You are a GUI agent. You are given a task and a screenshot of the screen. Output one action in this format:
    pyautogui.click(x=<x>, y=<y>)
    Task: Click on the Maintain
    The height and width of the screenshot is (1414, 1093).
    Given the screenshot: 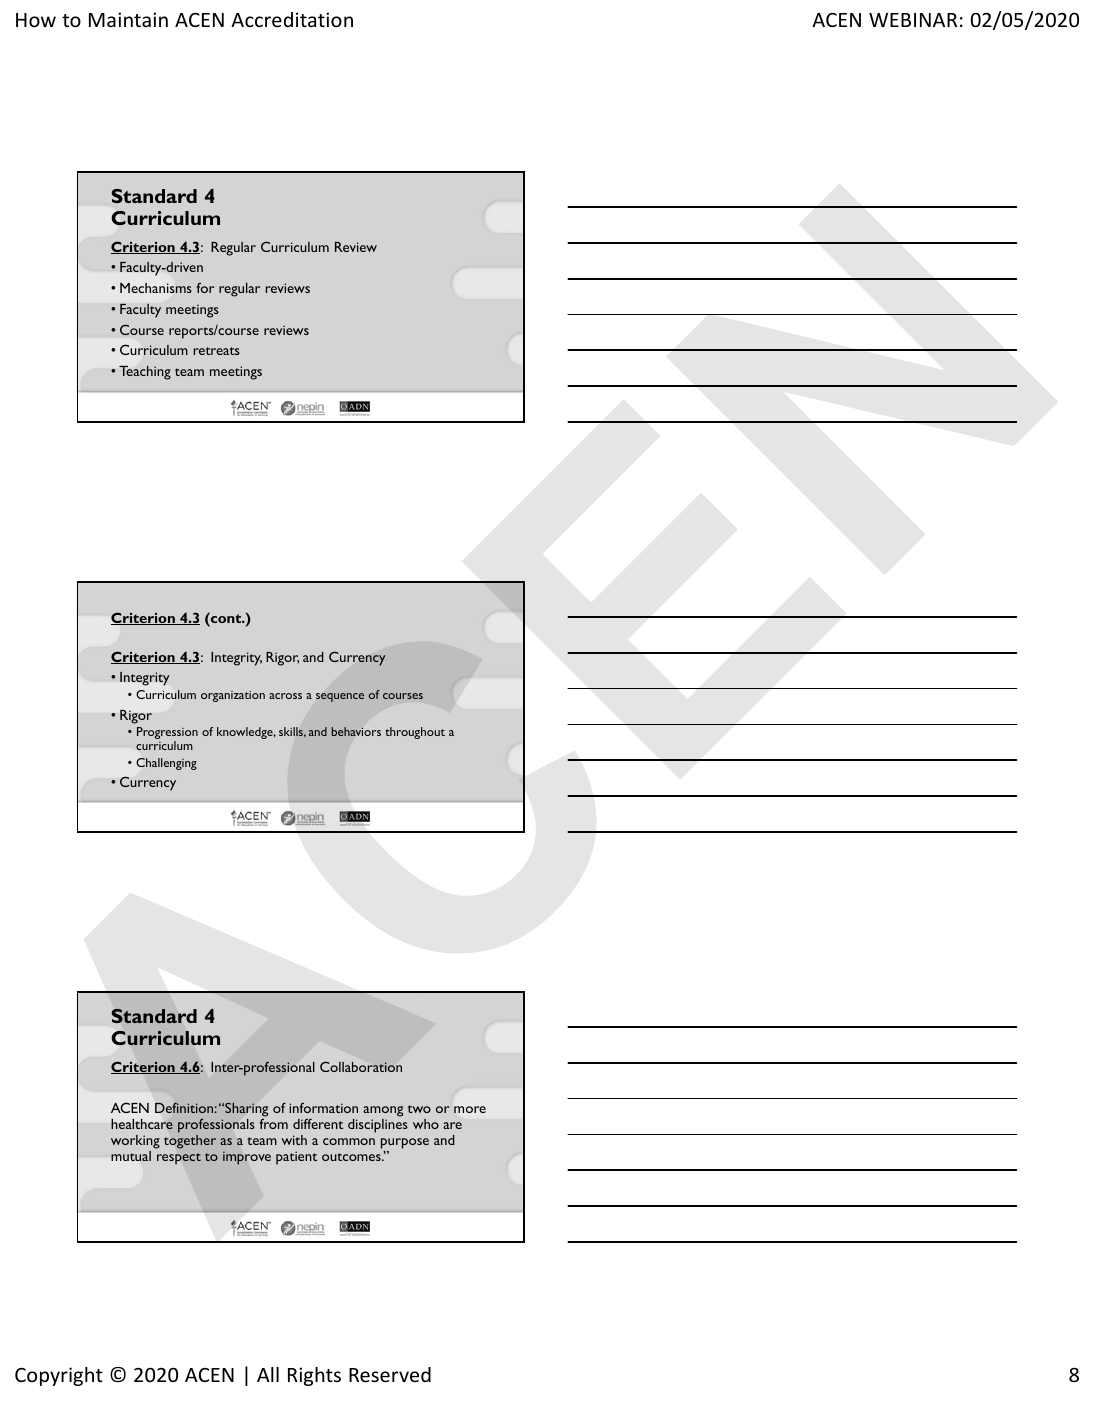 What is the action you would take?
    pyautogui.click(x=128, y=19)
